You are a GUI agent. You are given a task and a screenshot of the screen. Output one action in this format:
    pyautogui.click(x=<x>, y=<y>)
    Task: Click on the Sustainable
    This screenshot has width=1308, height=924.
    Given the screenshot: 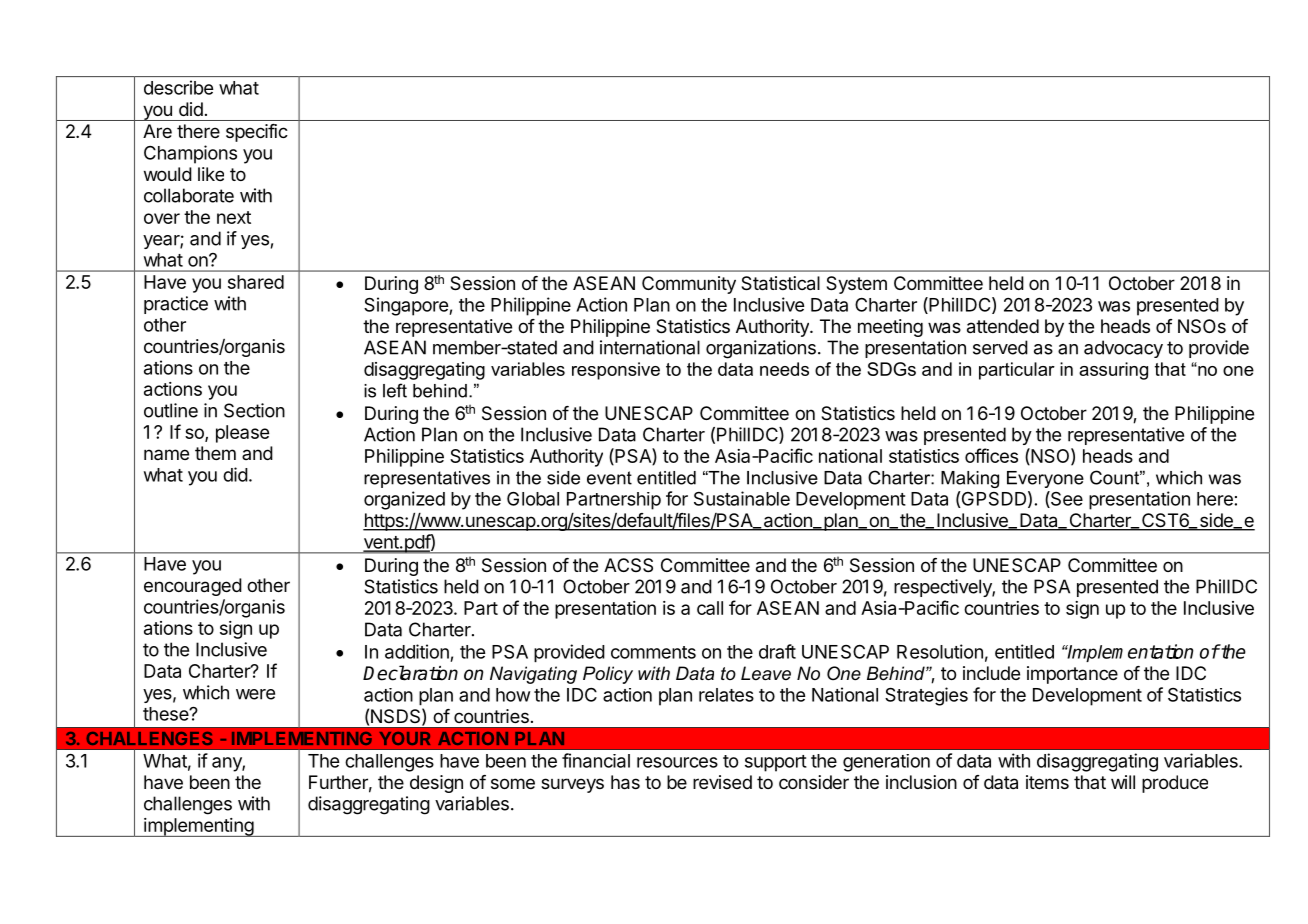 What is the action you would take?
    pyautogui.click(x=742, y=498)
